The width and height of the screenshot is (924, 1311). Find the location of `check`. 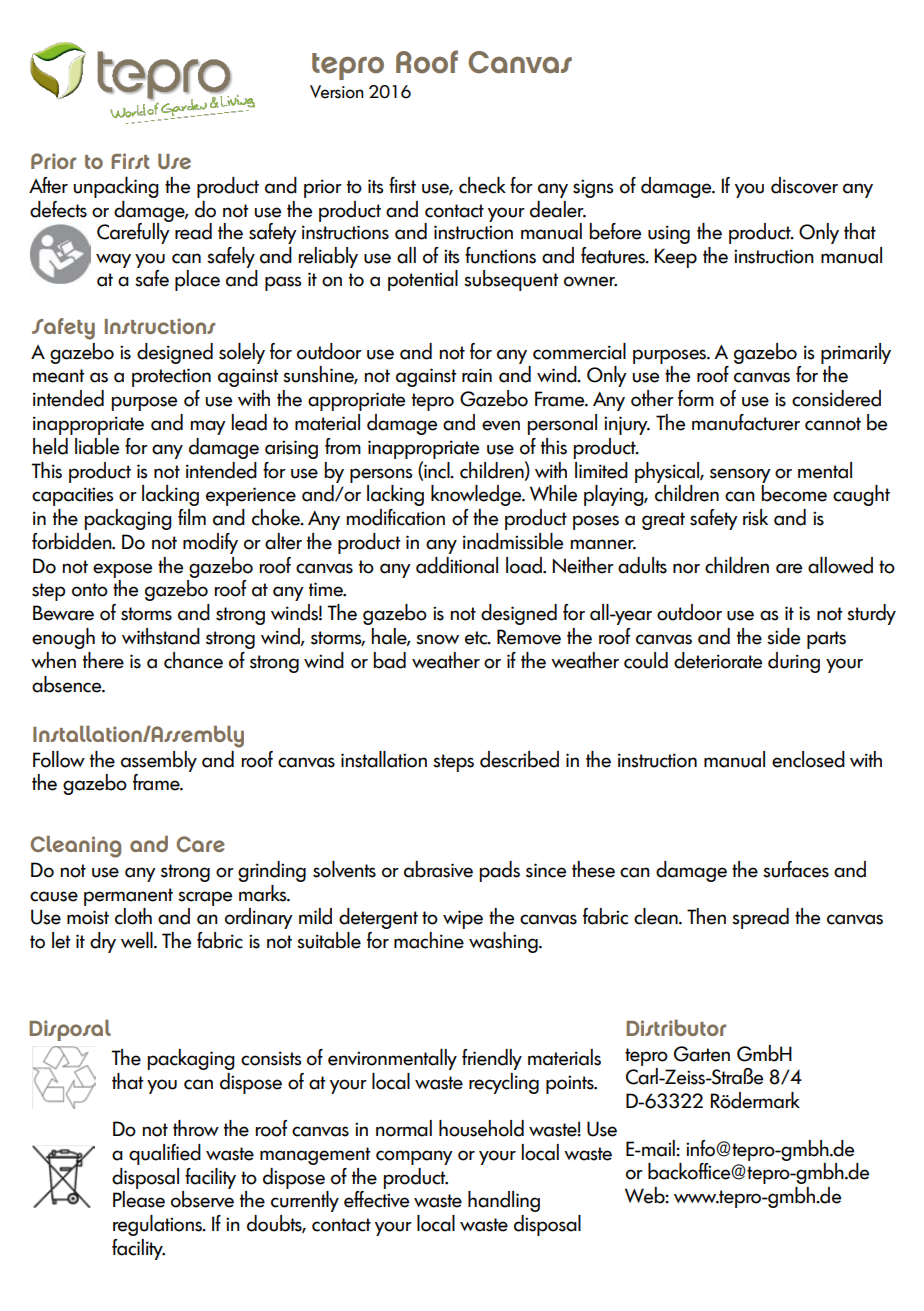

check is located at coordinates (482, 185).
